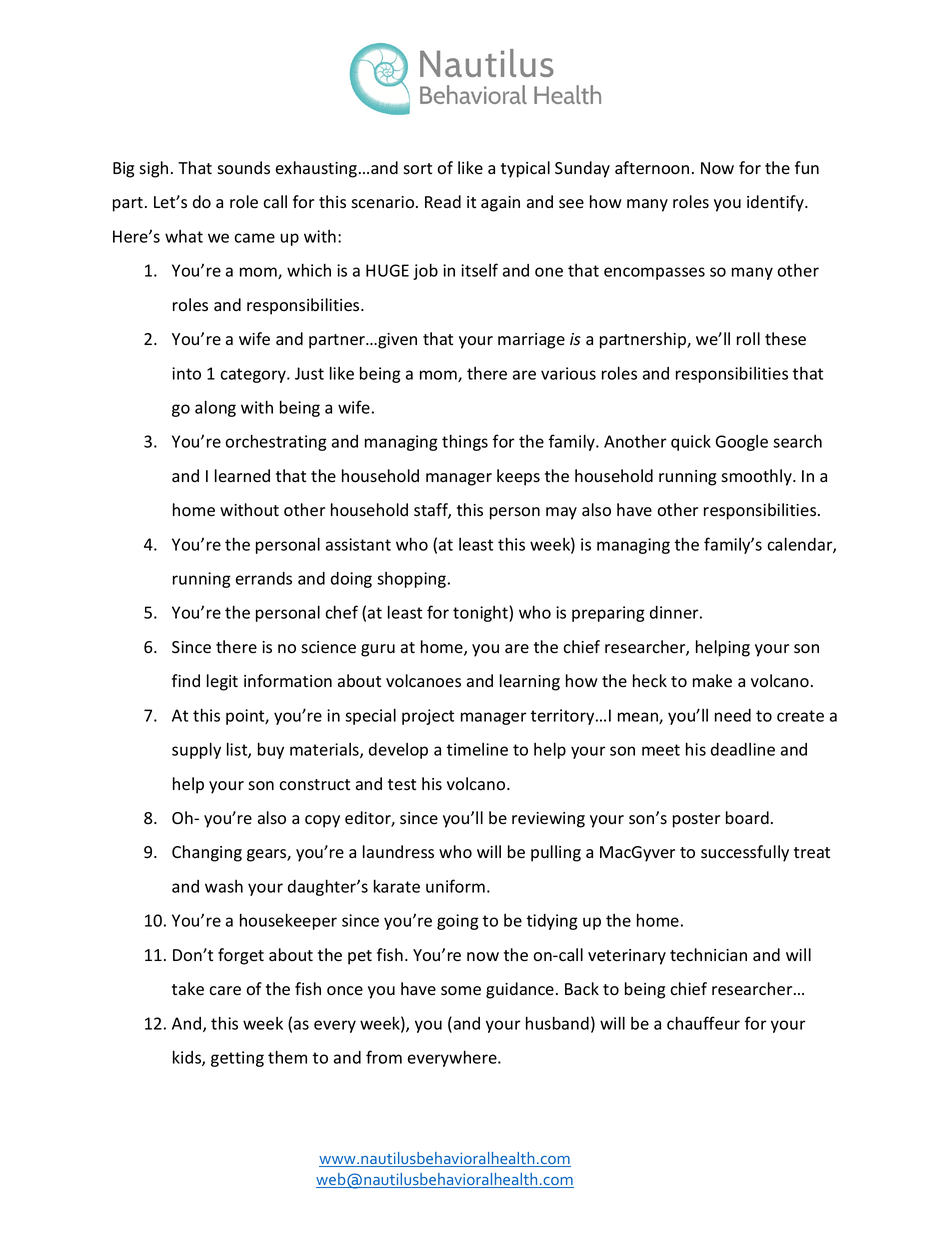 The image size is (952, 1233). Describe the element at coordinates (237, 1059) in the screenshot. I see `getting` at that location.
